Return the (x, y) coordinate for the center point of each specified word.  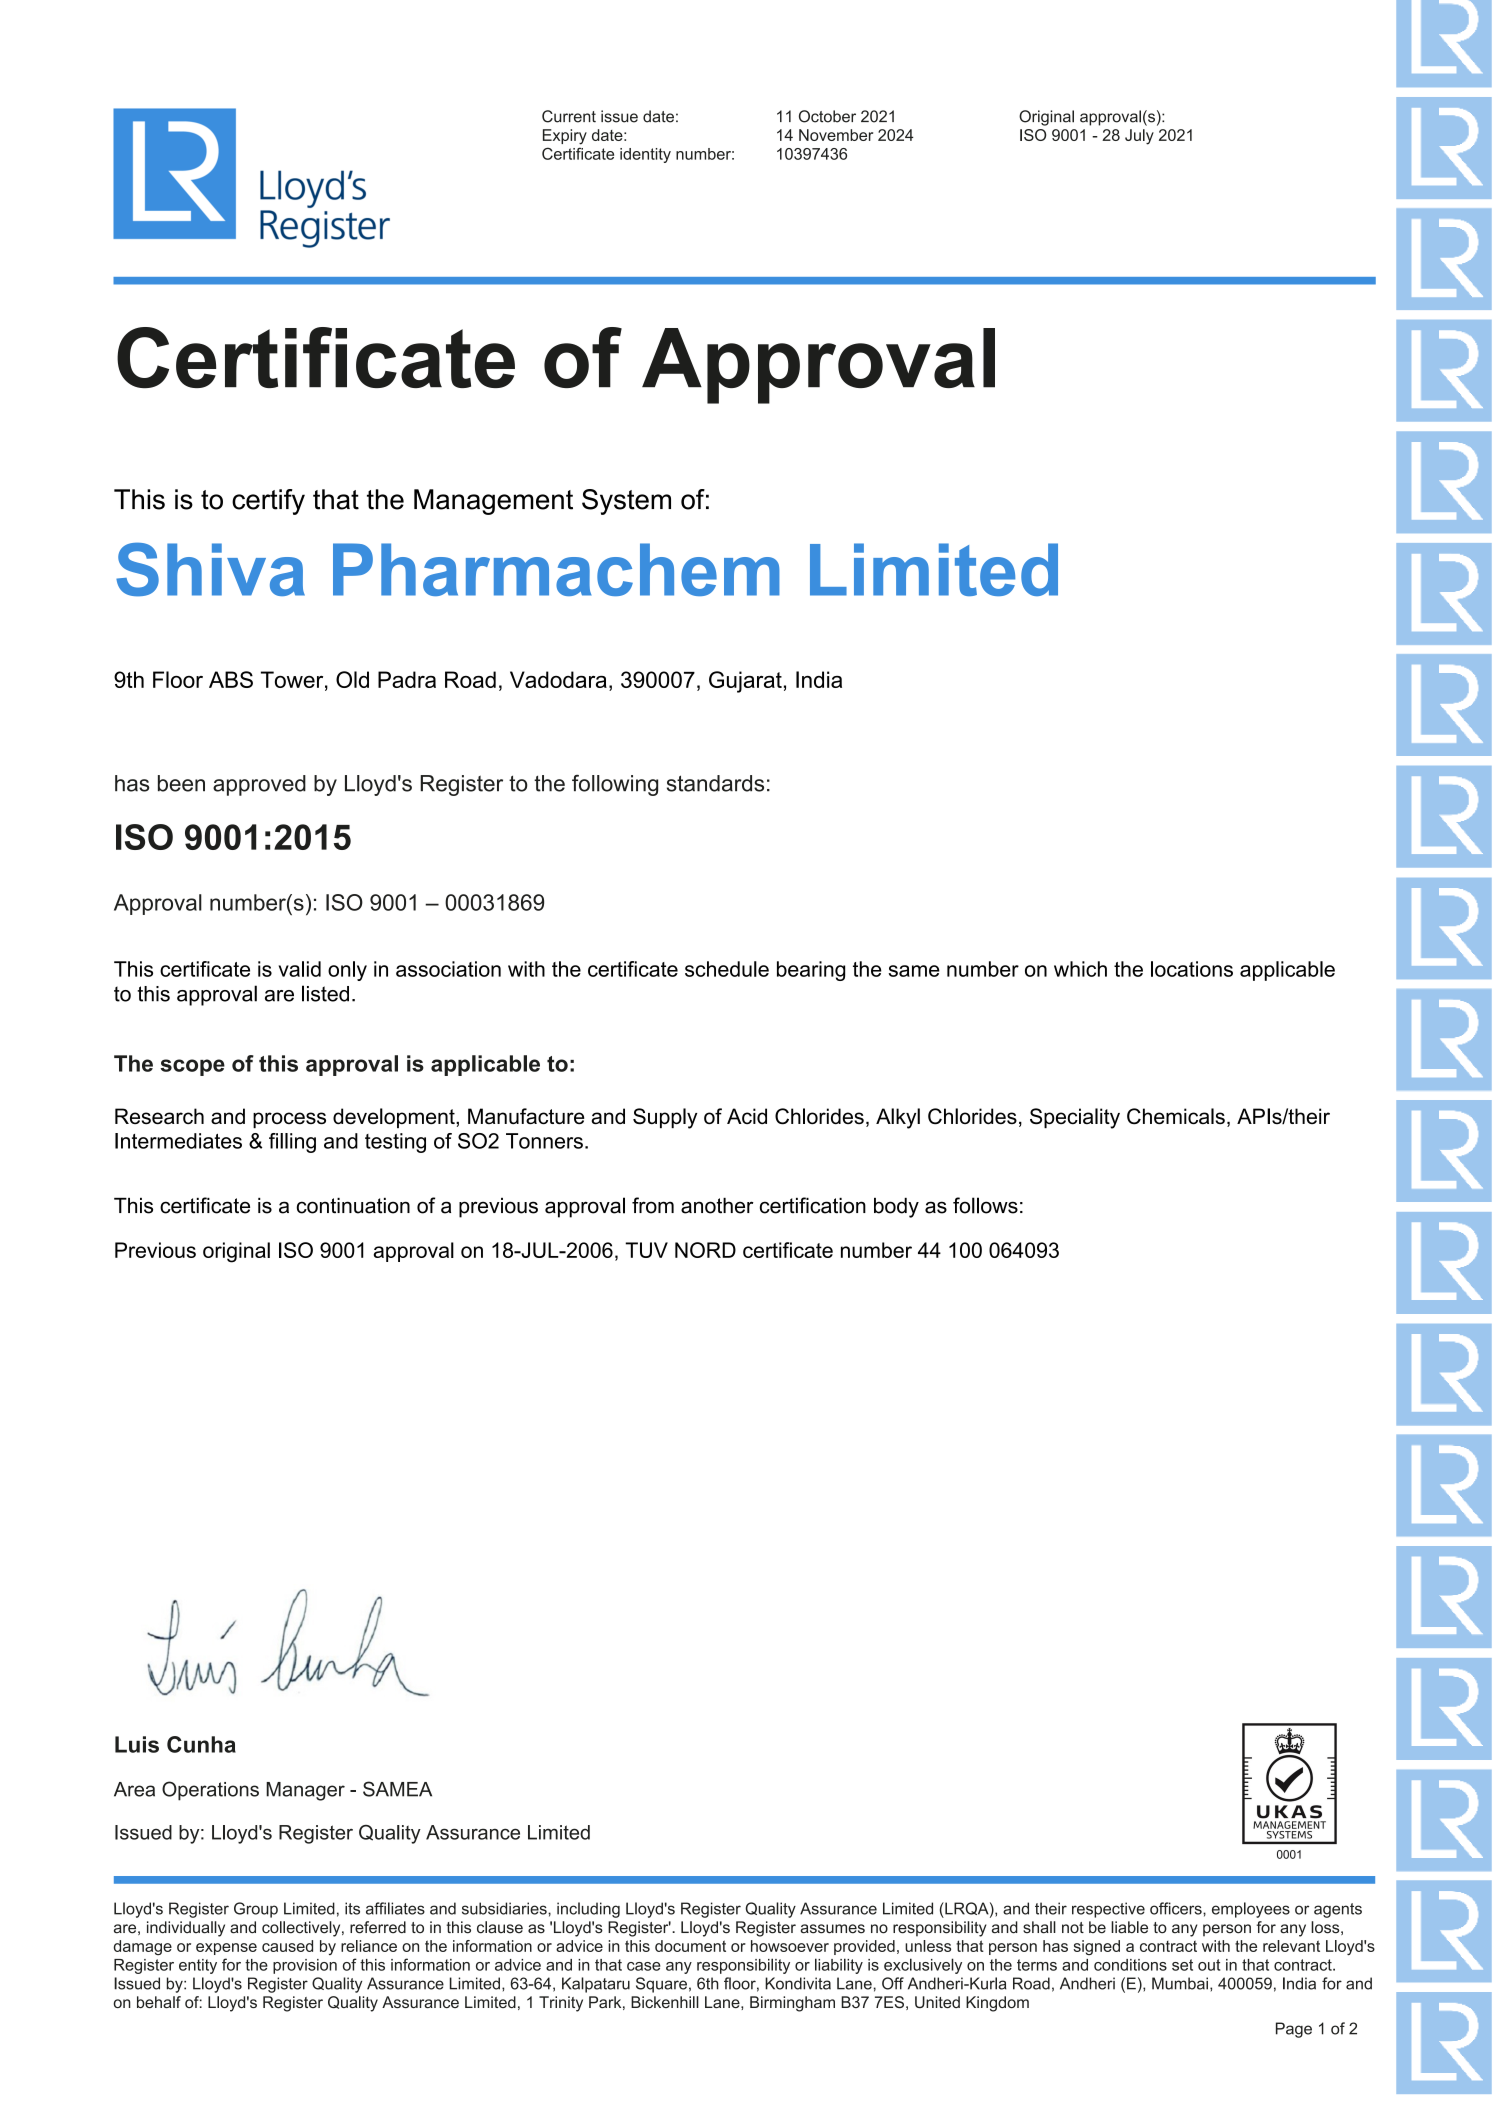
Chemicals (1176, 1116)
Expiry (565, 137)
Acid (747, 1116)
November (836, 135)
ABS (231, 679)
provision (305, 1966)
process (289, 1120)
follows (985, 1205)
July (1139, 137)
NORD (705, 1250)
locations (1192, 969)
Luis (137, 1744)
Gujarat (745, 682)
